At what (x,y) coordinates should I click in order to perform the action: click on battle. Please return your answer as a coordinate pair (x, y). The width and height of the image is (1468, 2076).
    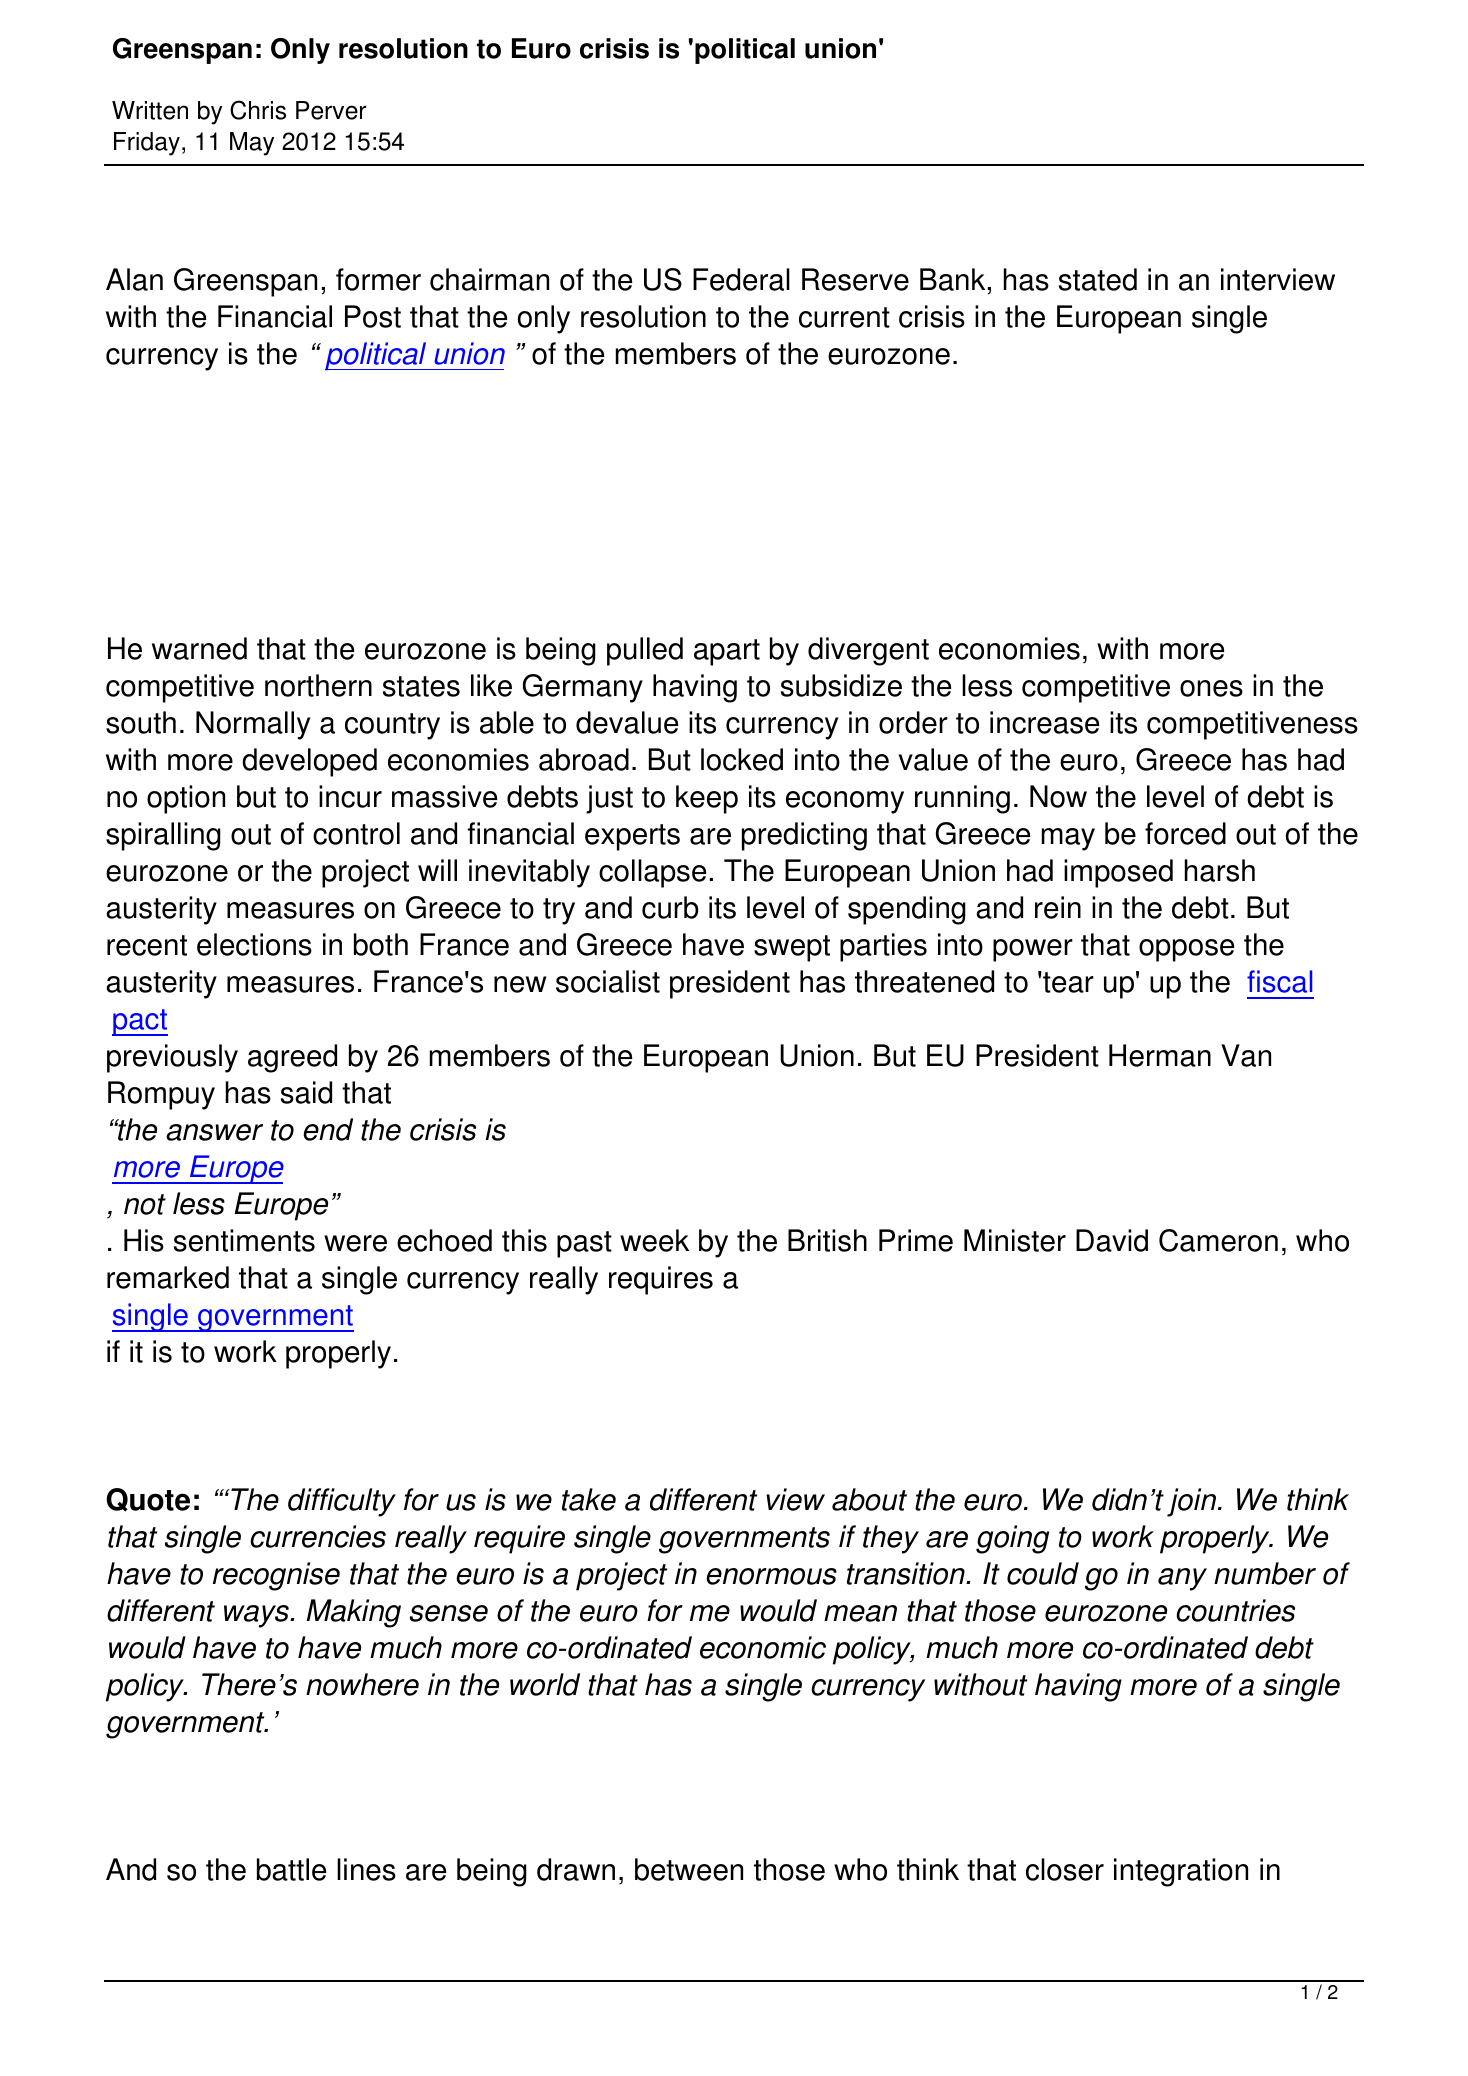
    Looking at the image, I should click on (291, 1869).
